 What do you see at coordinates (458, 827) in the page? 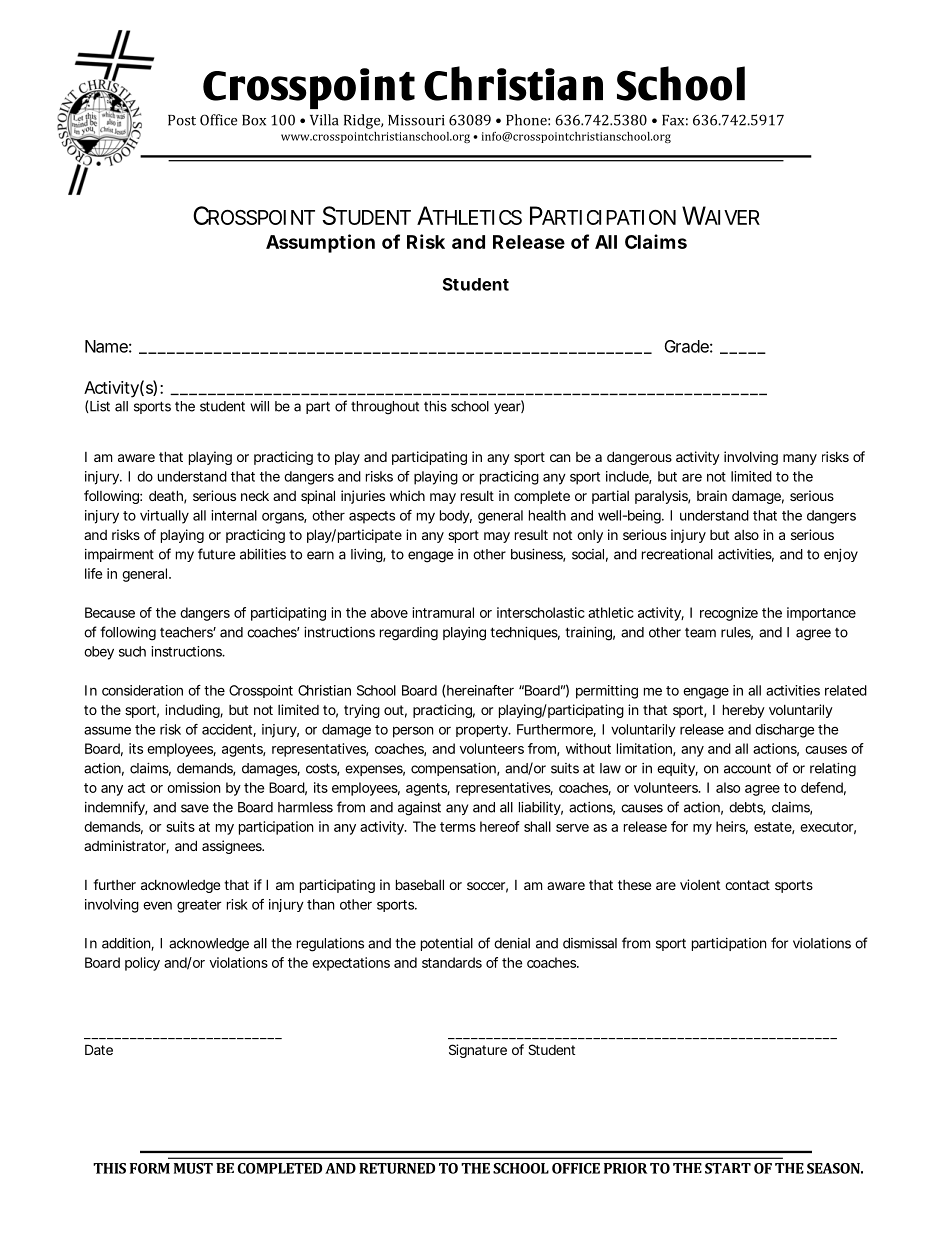
I see `terms` at bounding box center [458, 827].
